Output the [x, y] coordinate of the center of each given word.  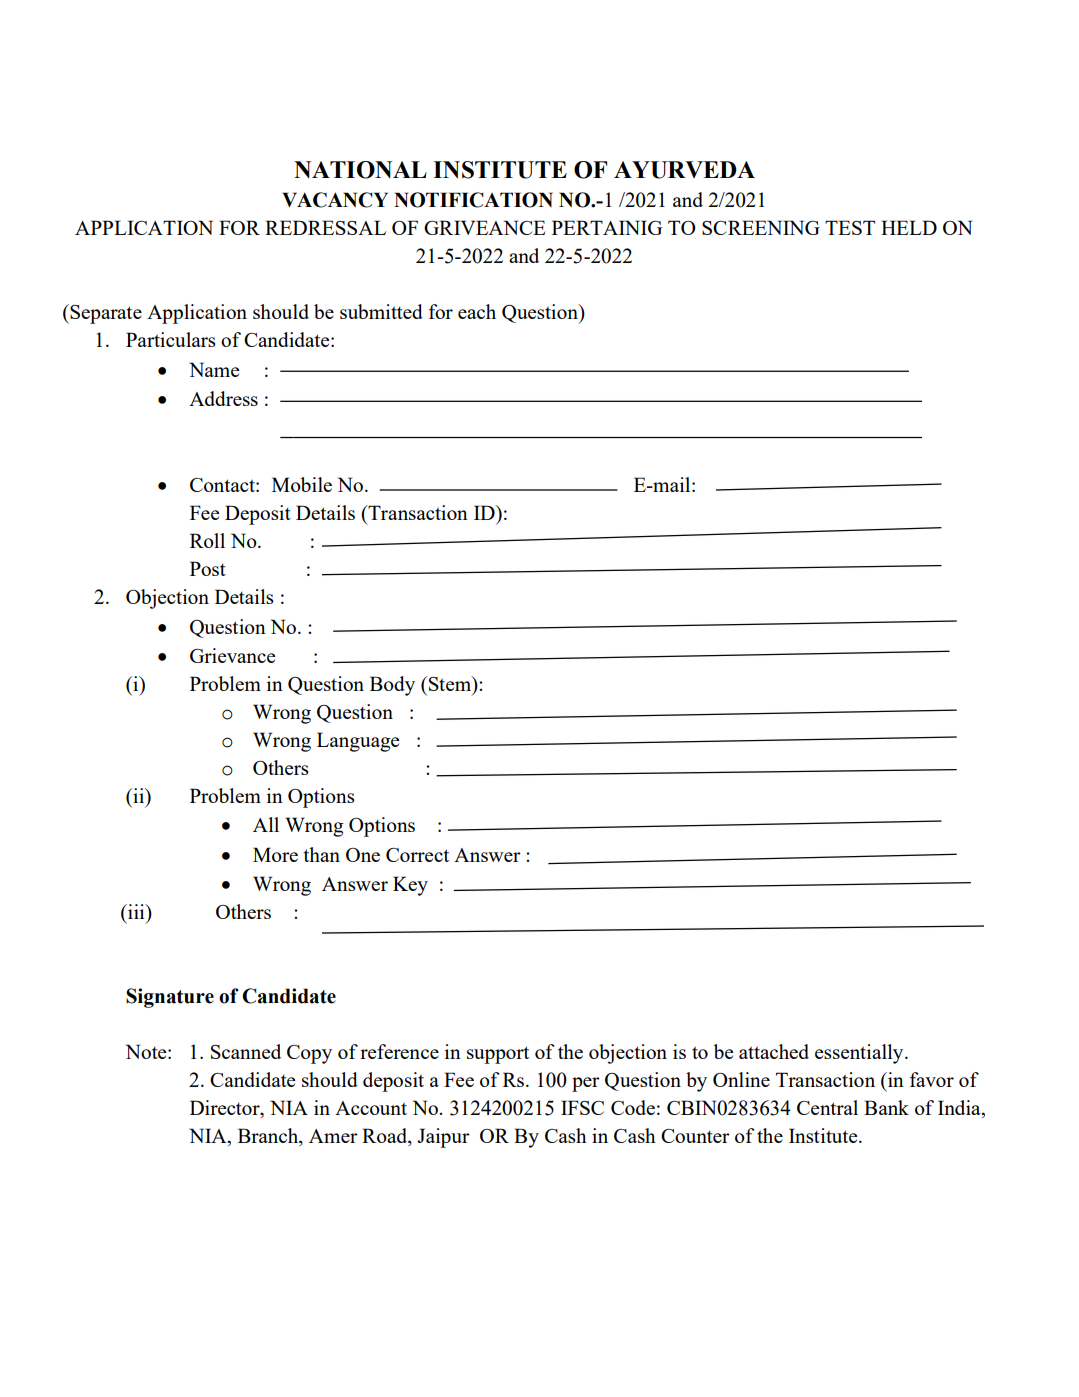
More [275, 854]
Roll [207, 540]
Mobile [302, 484]
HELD [909, 227]
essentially [860, 1054]
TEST [850, 227]
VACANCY [335, 200]
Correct [417, 855]
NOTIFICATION [473, 200]
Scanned [246, 1051]
